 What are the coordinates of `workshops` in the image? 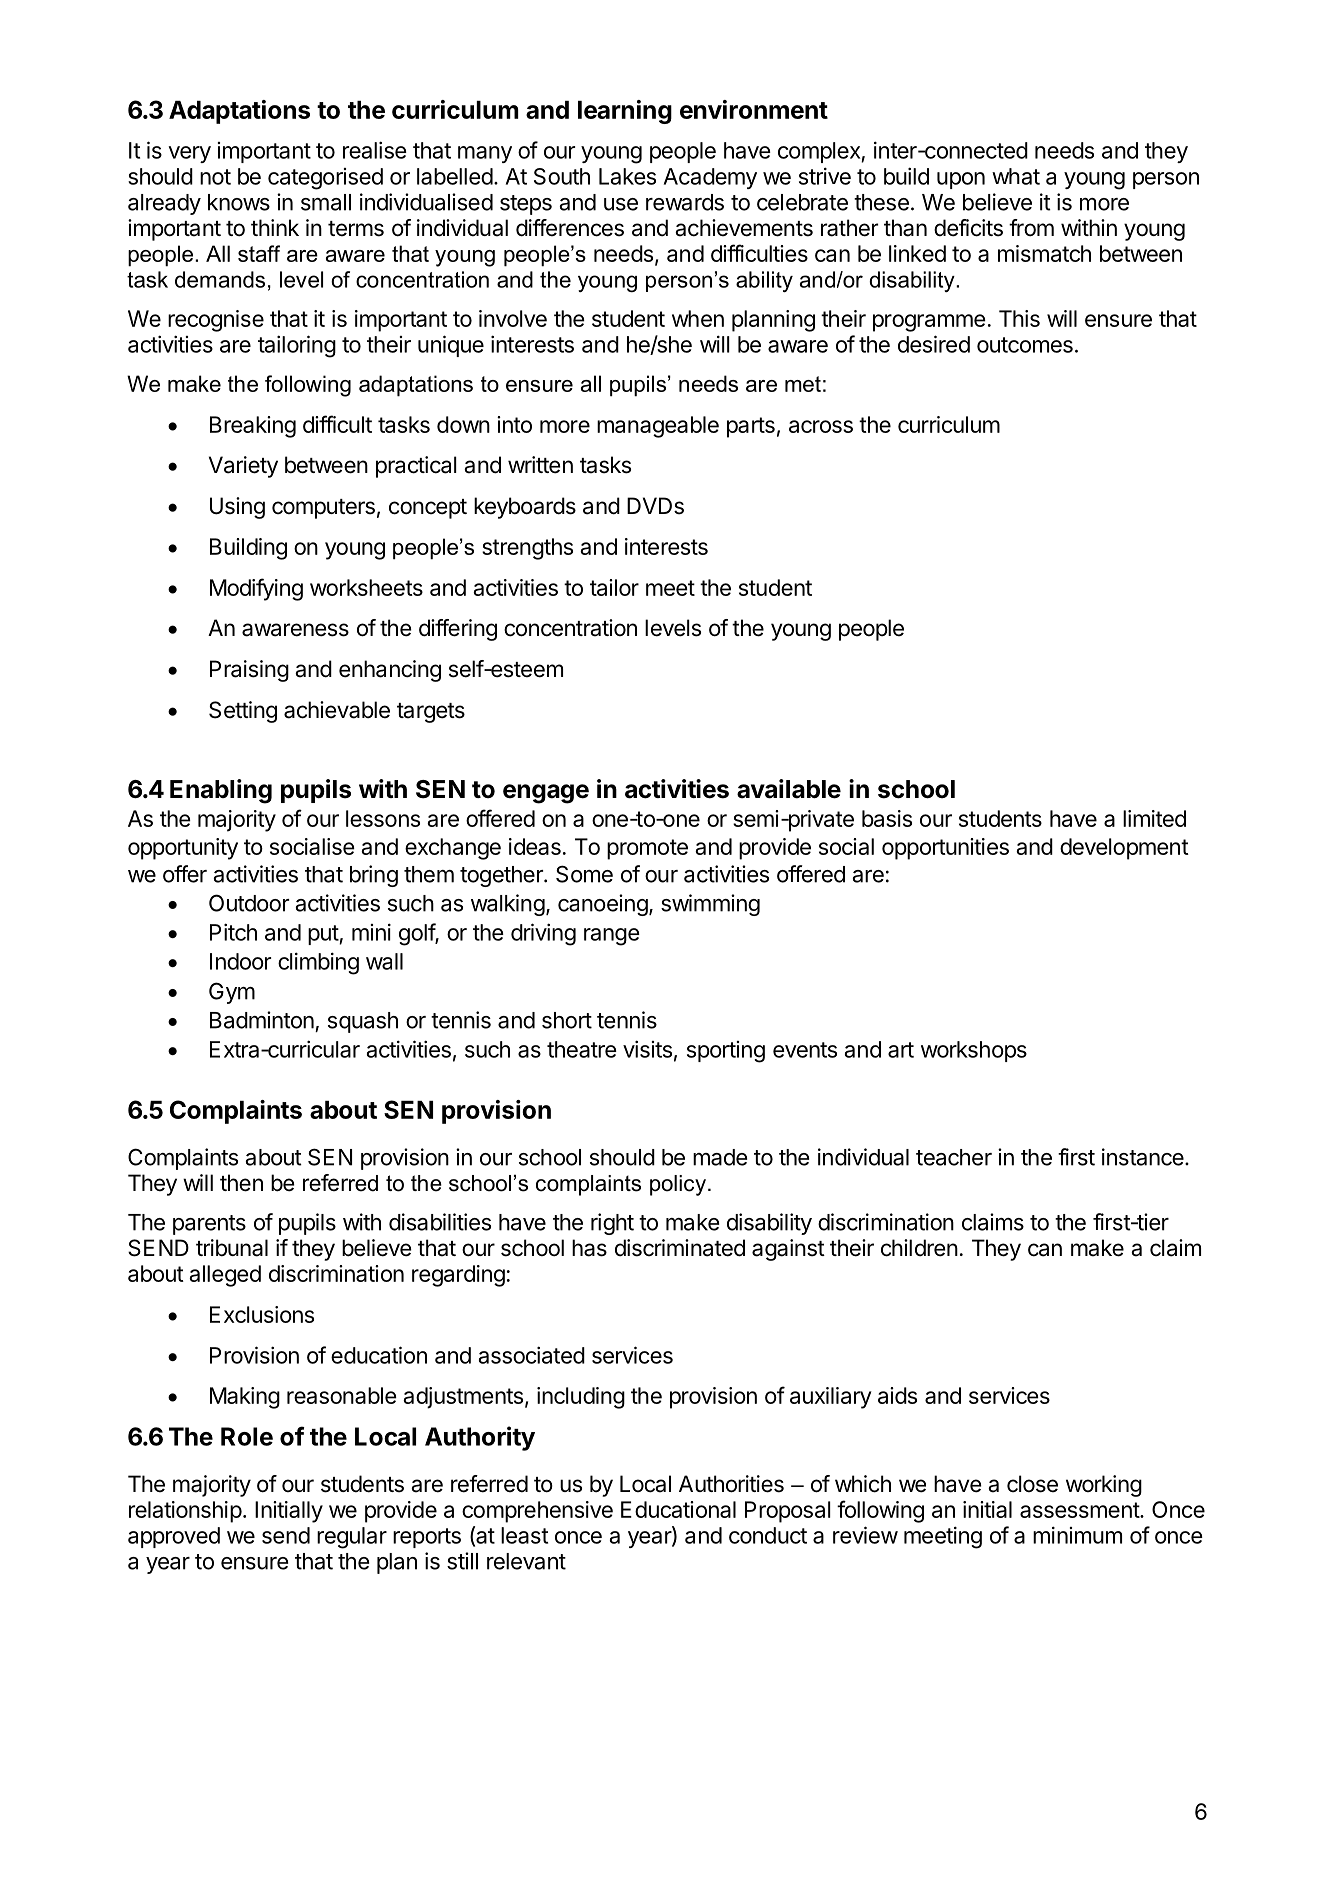 It's located at (974, 1051).
